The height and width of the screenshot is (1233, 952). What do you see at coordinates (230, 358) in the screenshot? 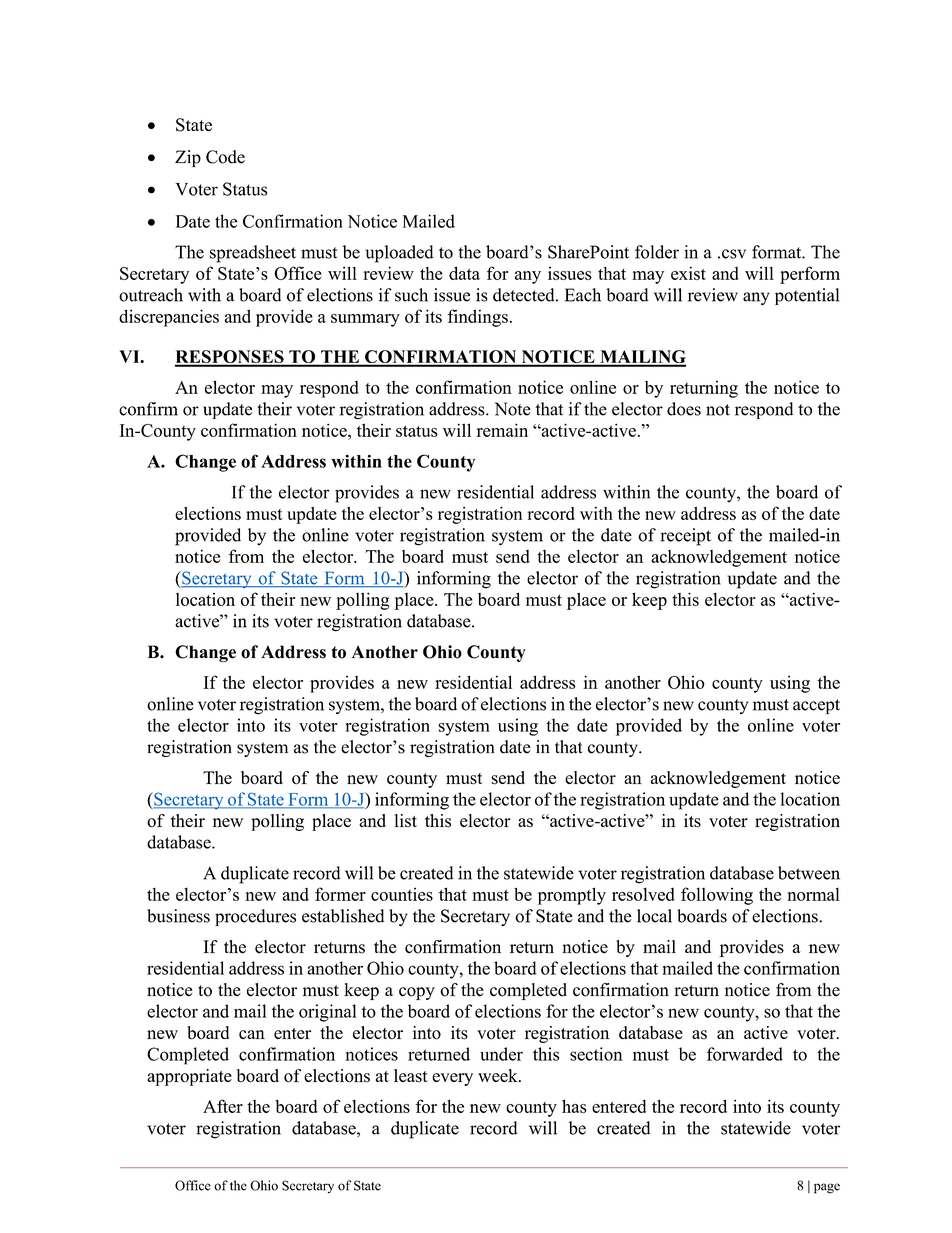
I see `RESPONSES` at bounding box center [230, 358].
